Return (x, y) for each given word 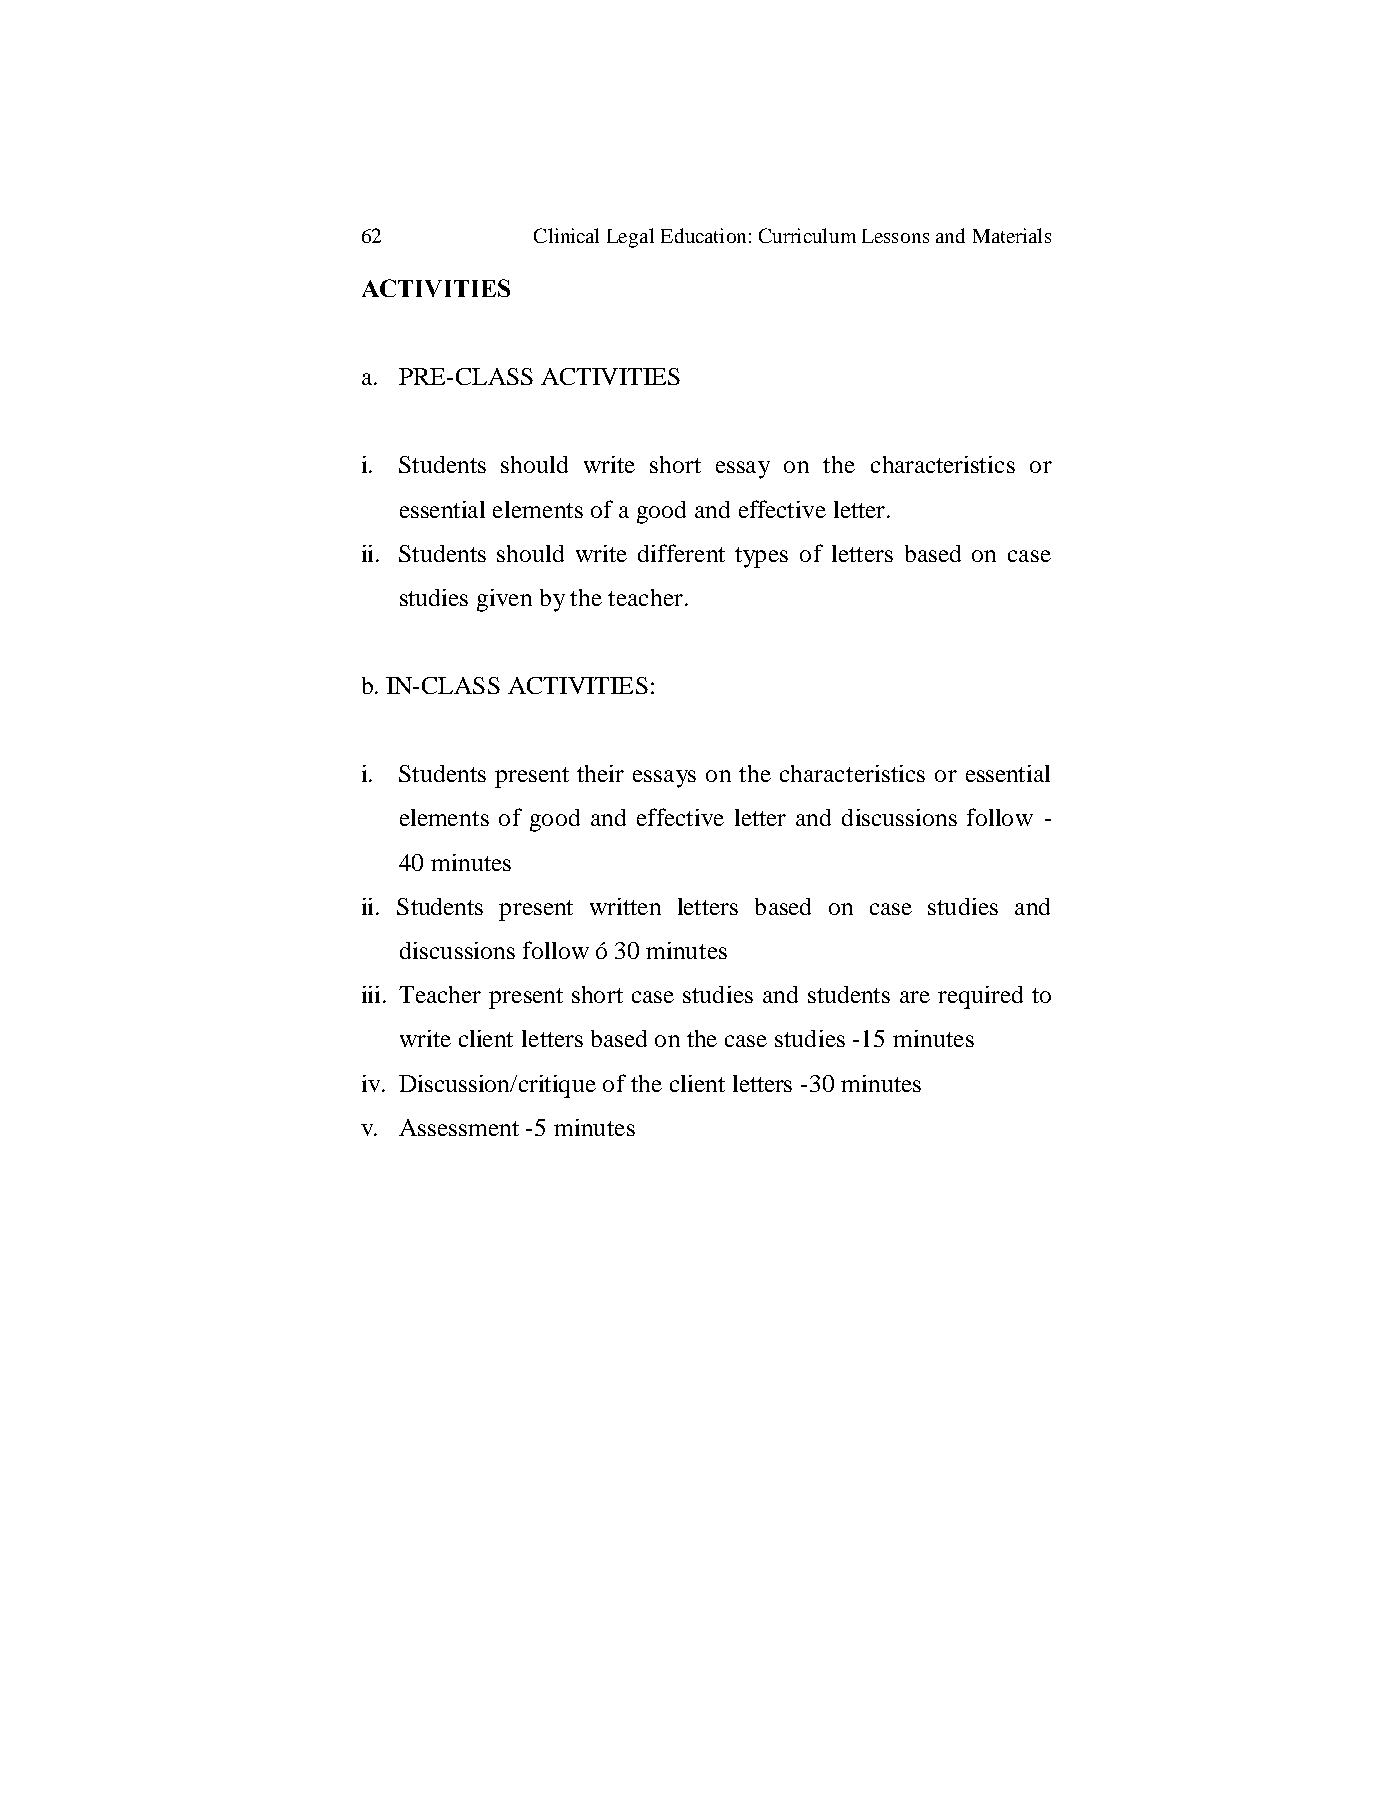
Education (703, 235)
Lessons (895, 236)
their (600, 773)
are (915, 997)
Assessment (459, 1127)
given (504, 600)
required (980, 997)
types (761, 557)
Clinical (566, 235)
